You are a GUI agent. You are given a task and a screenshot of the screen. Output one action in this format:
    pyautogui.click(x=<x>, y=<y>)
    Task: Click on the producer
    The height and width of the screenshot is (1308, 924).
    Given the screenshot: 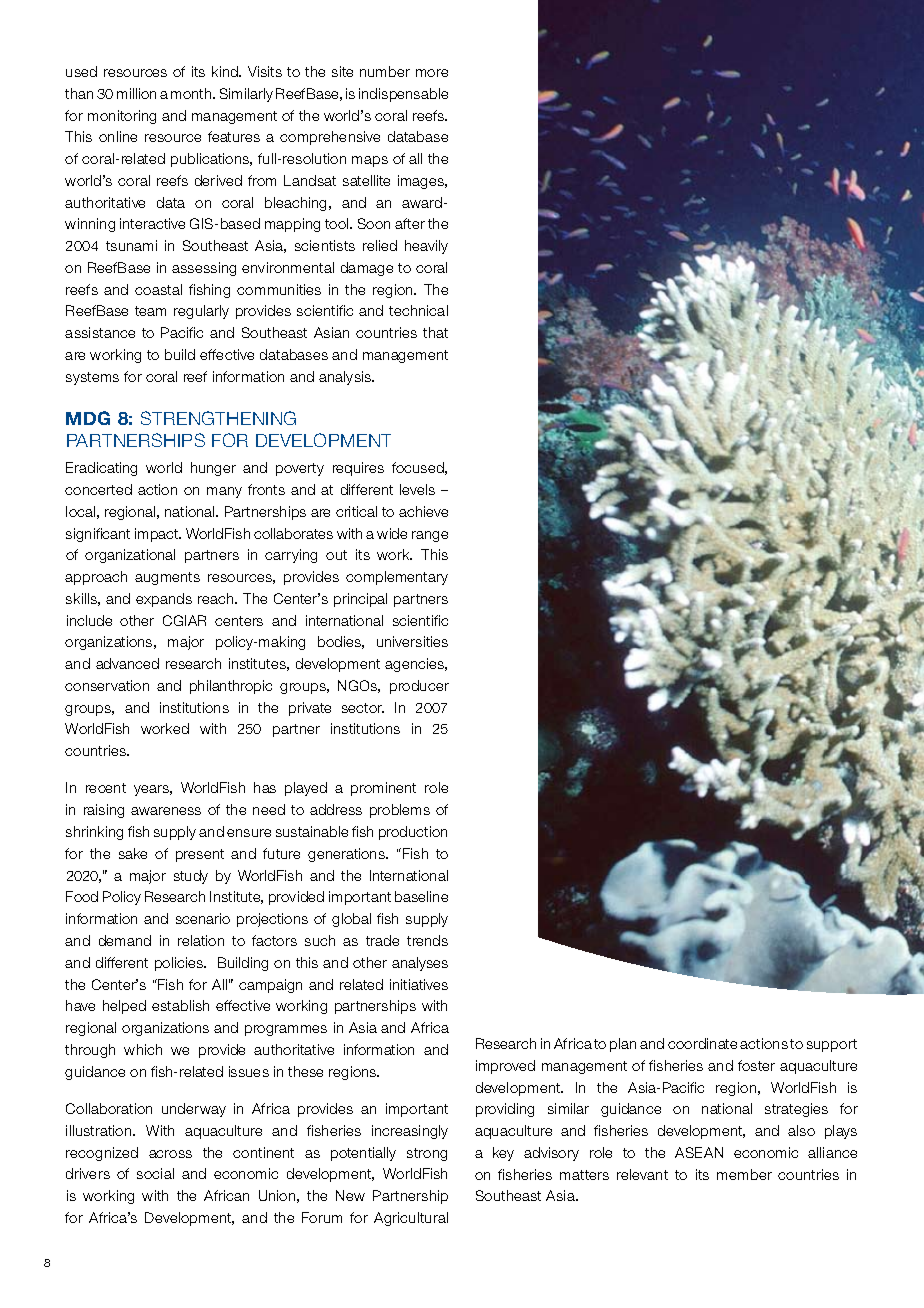 What is the action you would take?
    pyautogui.click(x=419, y=687)
